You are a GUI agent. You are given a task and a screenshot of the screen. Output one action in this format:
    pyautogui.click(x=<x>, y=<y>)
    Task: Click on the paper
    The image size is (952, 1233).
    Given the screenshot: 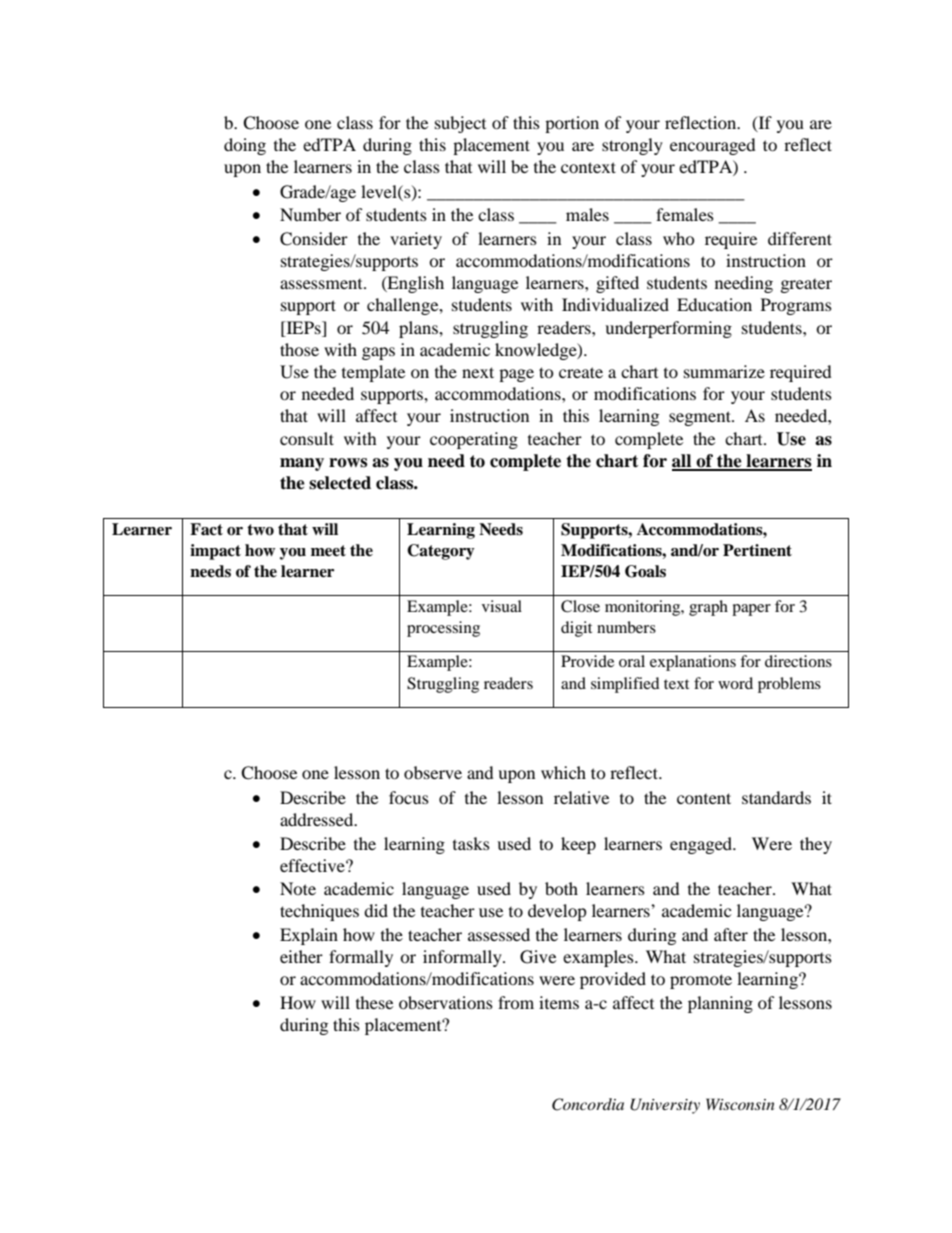 What is the action you would take?
    pyautogui.click(x=751, y=610)
